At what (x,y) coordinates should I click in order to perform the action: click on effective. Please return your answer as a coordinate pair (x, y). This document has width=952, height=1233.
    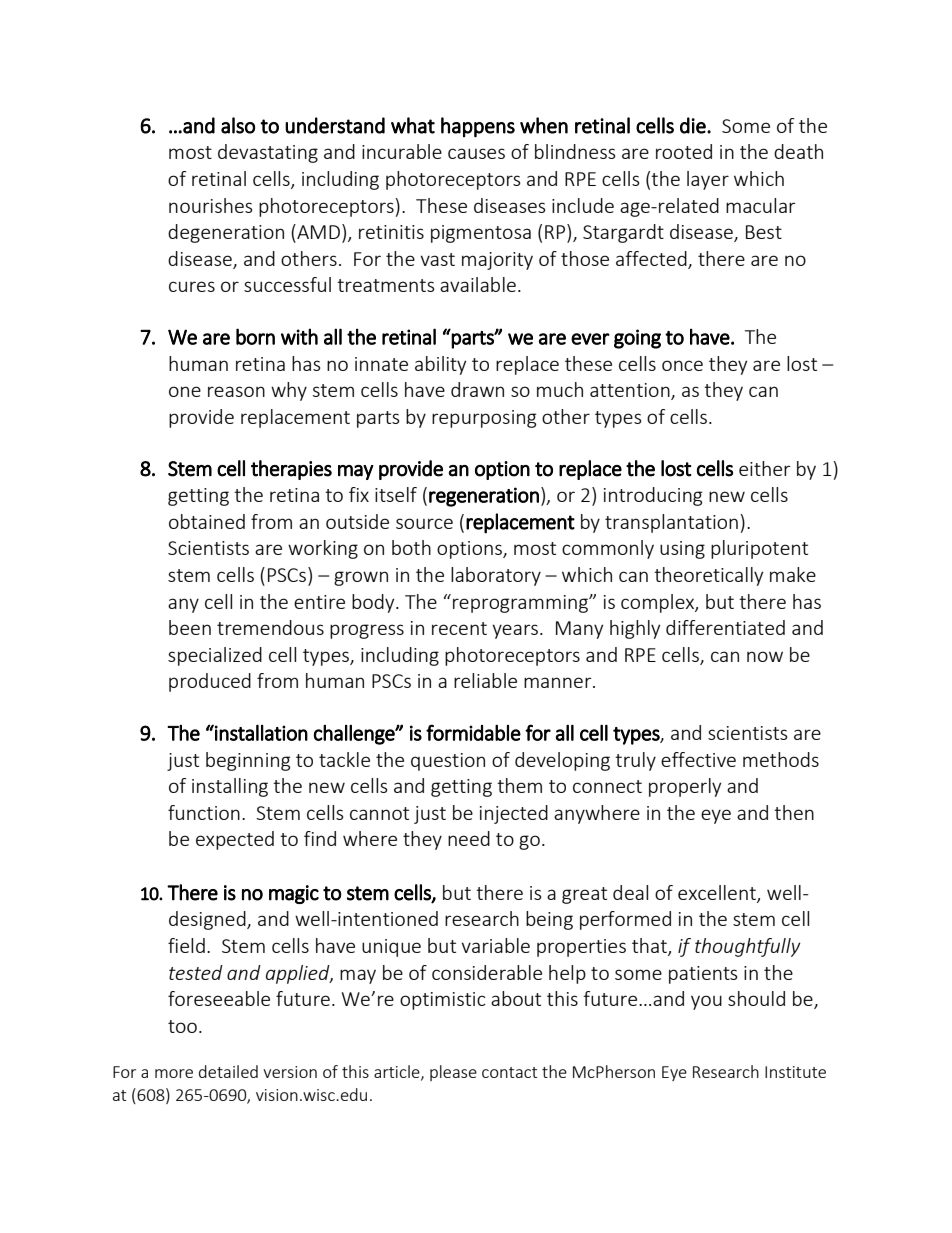
    Looking at the image, I should click on (698, 759).
